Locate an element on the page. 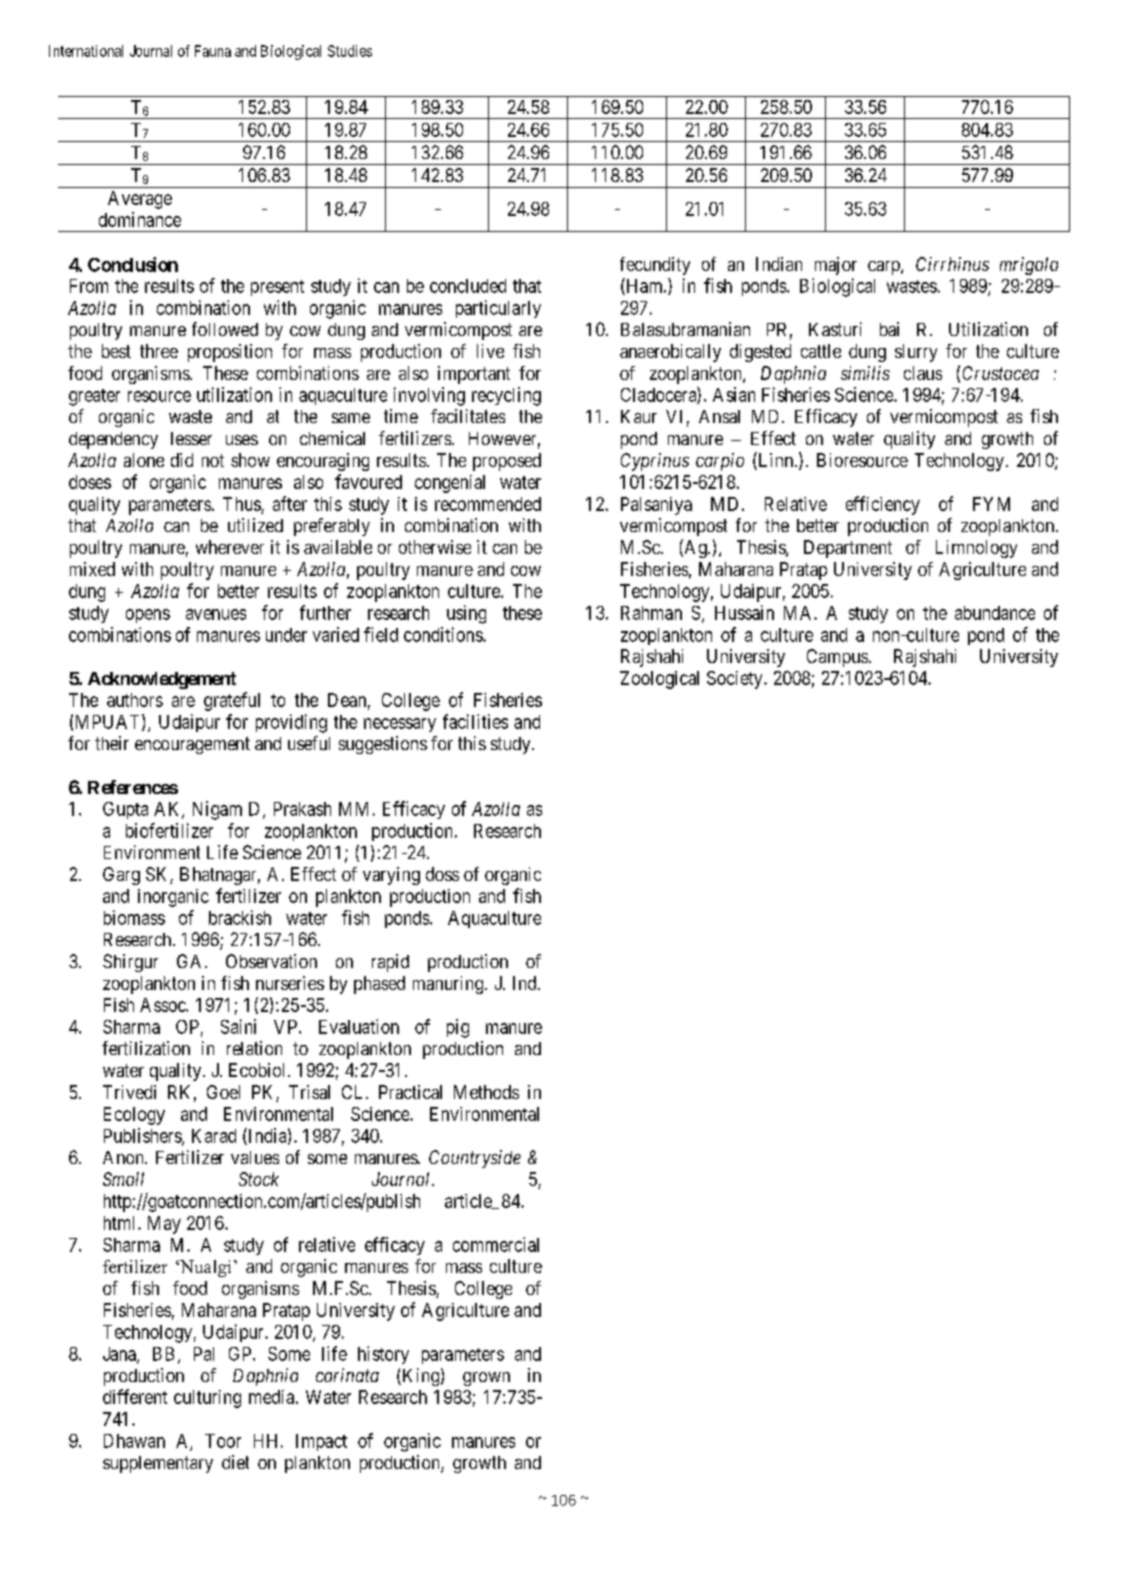 Image resolution: width=1127 pixels, height=1595 pixels. culturing is located at coordinates (207, 1399).
